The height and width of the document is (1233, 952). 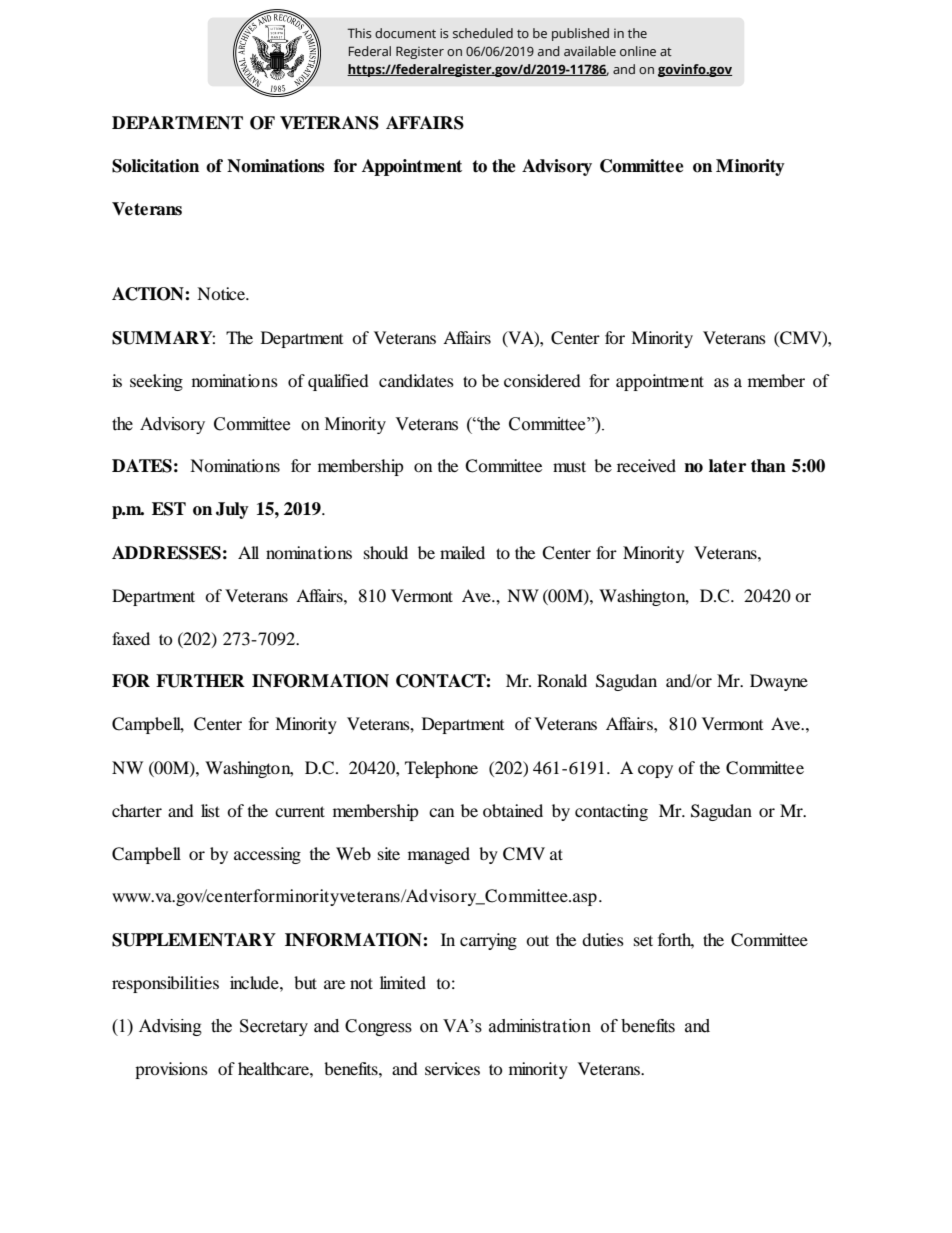 I want to click on mailed, so click(x=462, y=552).
